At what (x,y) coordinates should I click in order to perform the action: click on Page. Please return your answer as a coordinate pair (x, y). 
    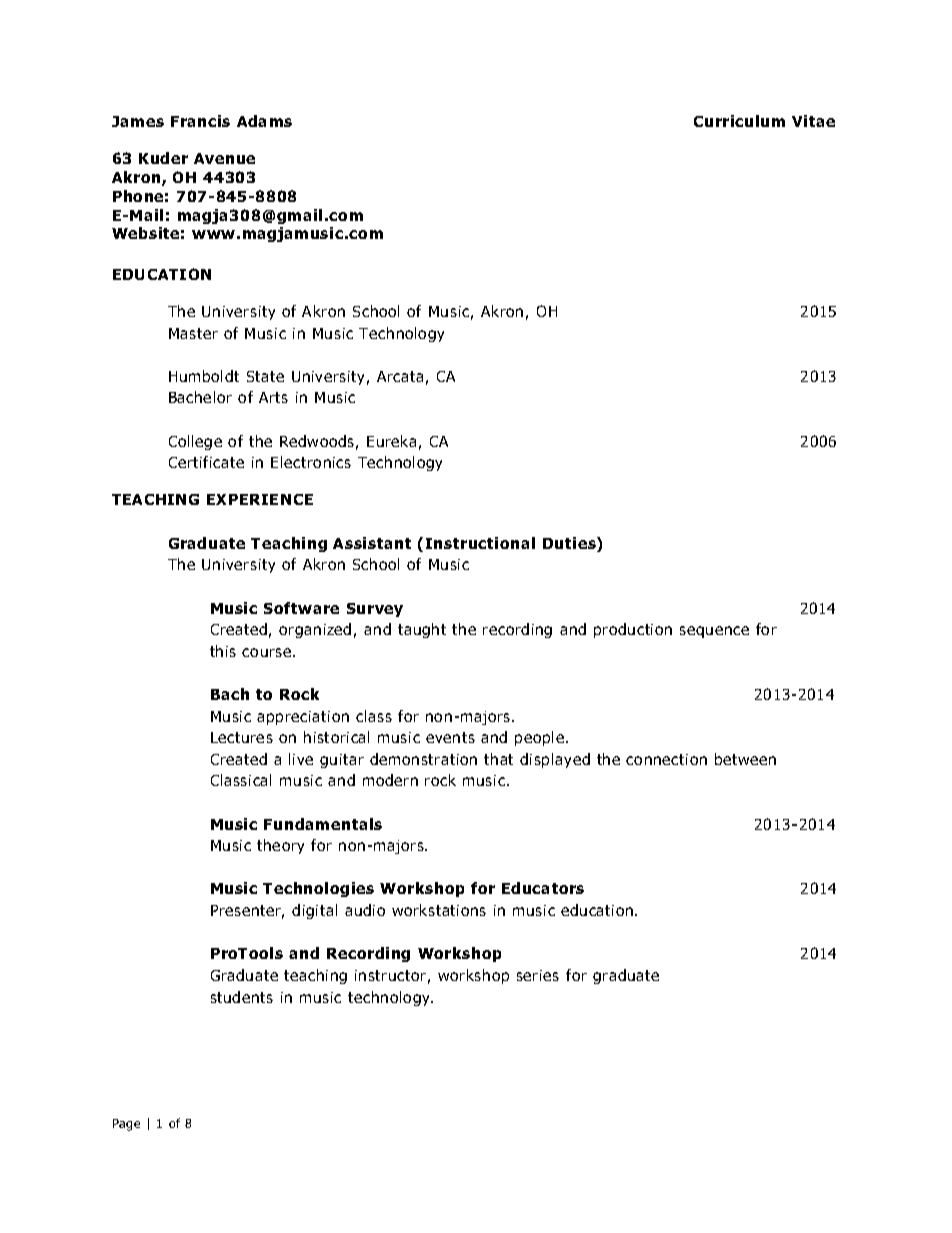
    Looking at the image, I should click on (126, 1125).
